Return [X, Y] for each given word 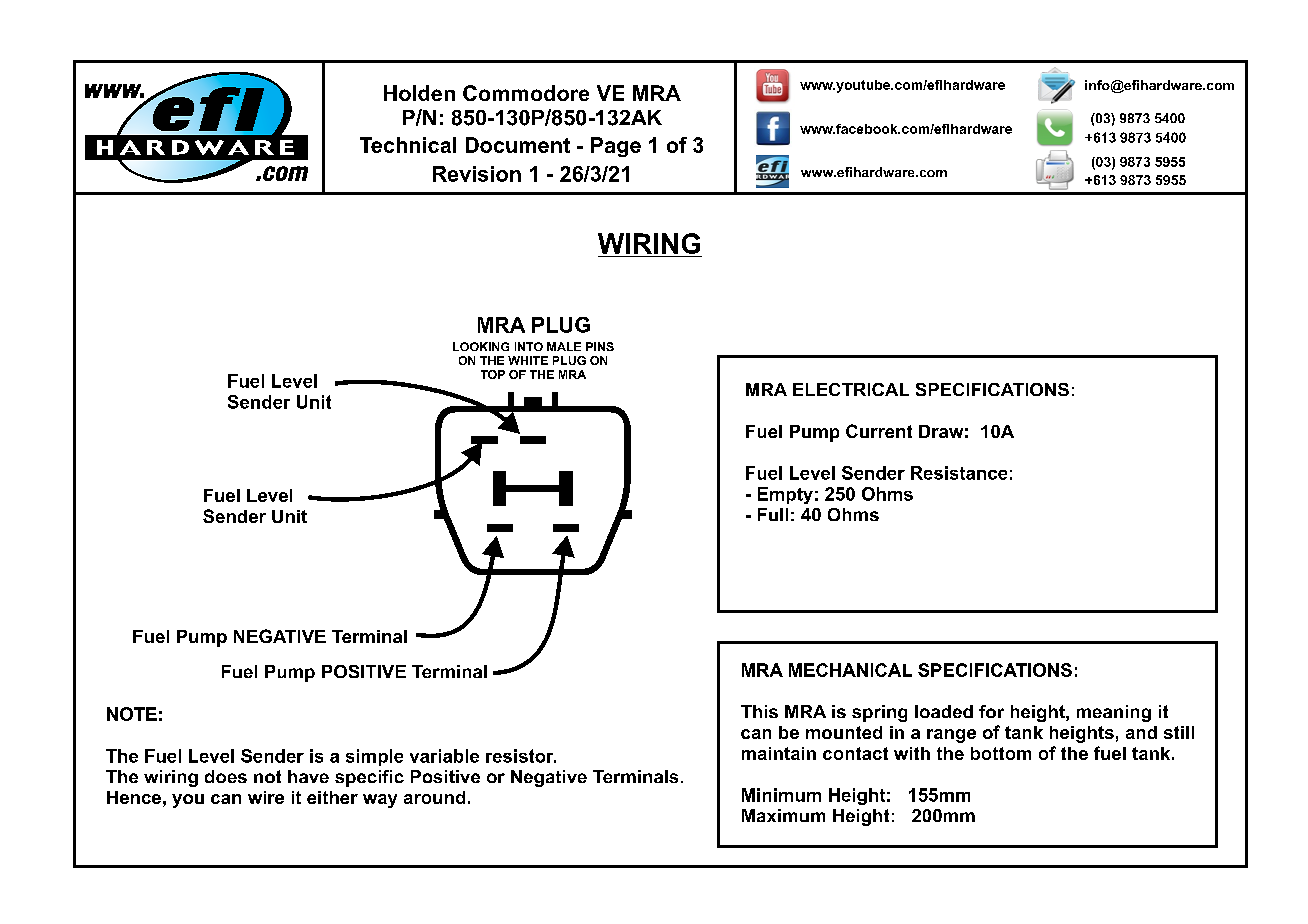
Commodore [526, 93]
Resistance [959, 473]
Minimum [781, 795]
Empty [785, 495]
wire [266, 797]
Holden [419, 93]
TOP [493, 374]
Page [616, 147]
